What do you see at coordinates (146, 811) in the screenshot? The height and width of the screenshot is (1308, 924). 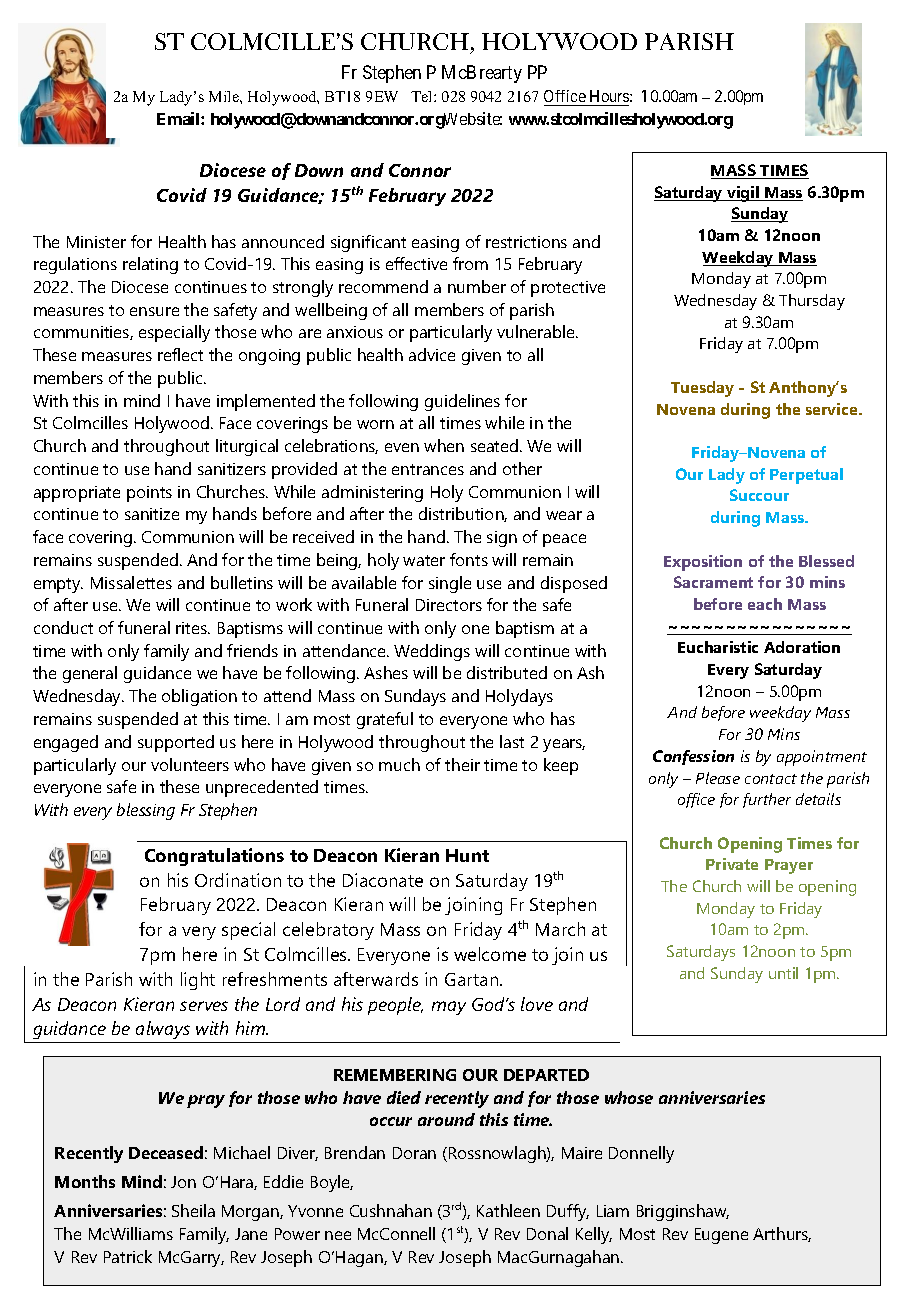 I see `blessing` at bounding box center [146, 811].
